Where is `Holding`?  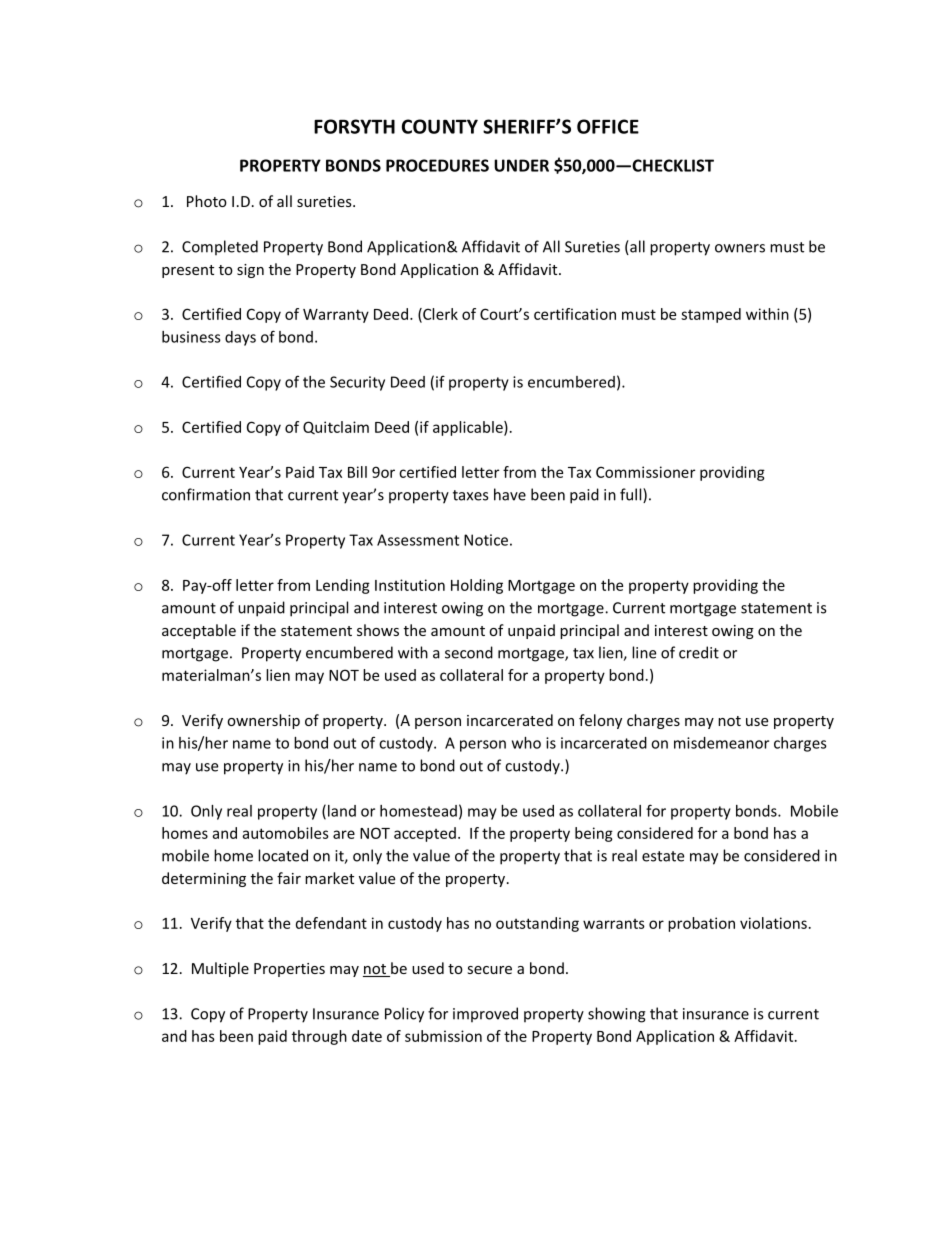 Holding is located at coordinates (477, 586).
